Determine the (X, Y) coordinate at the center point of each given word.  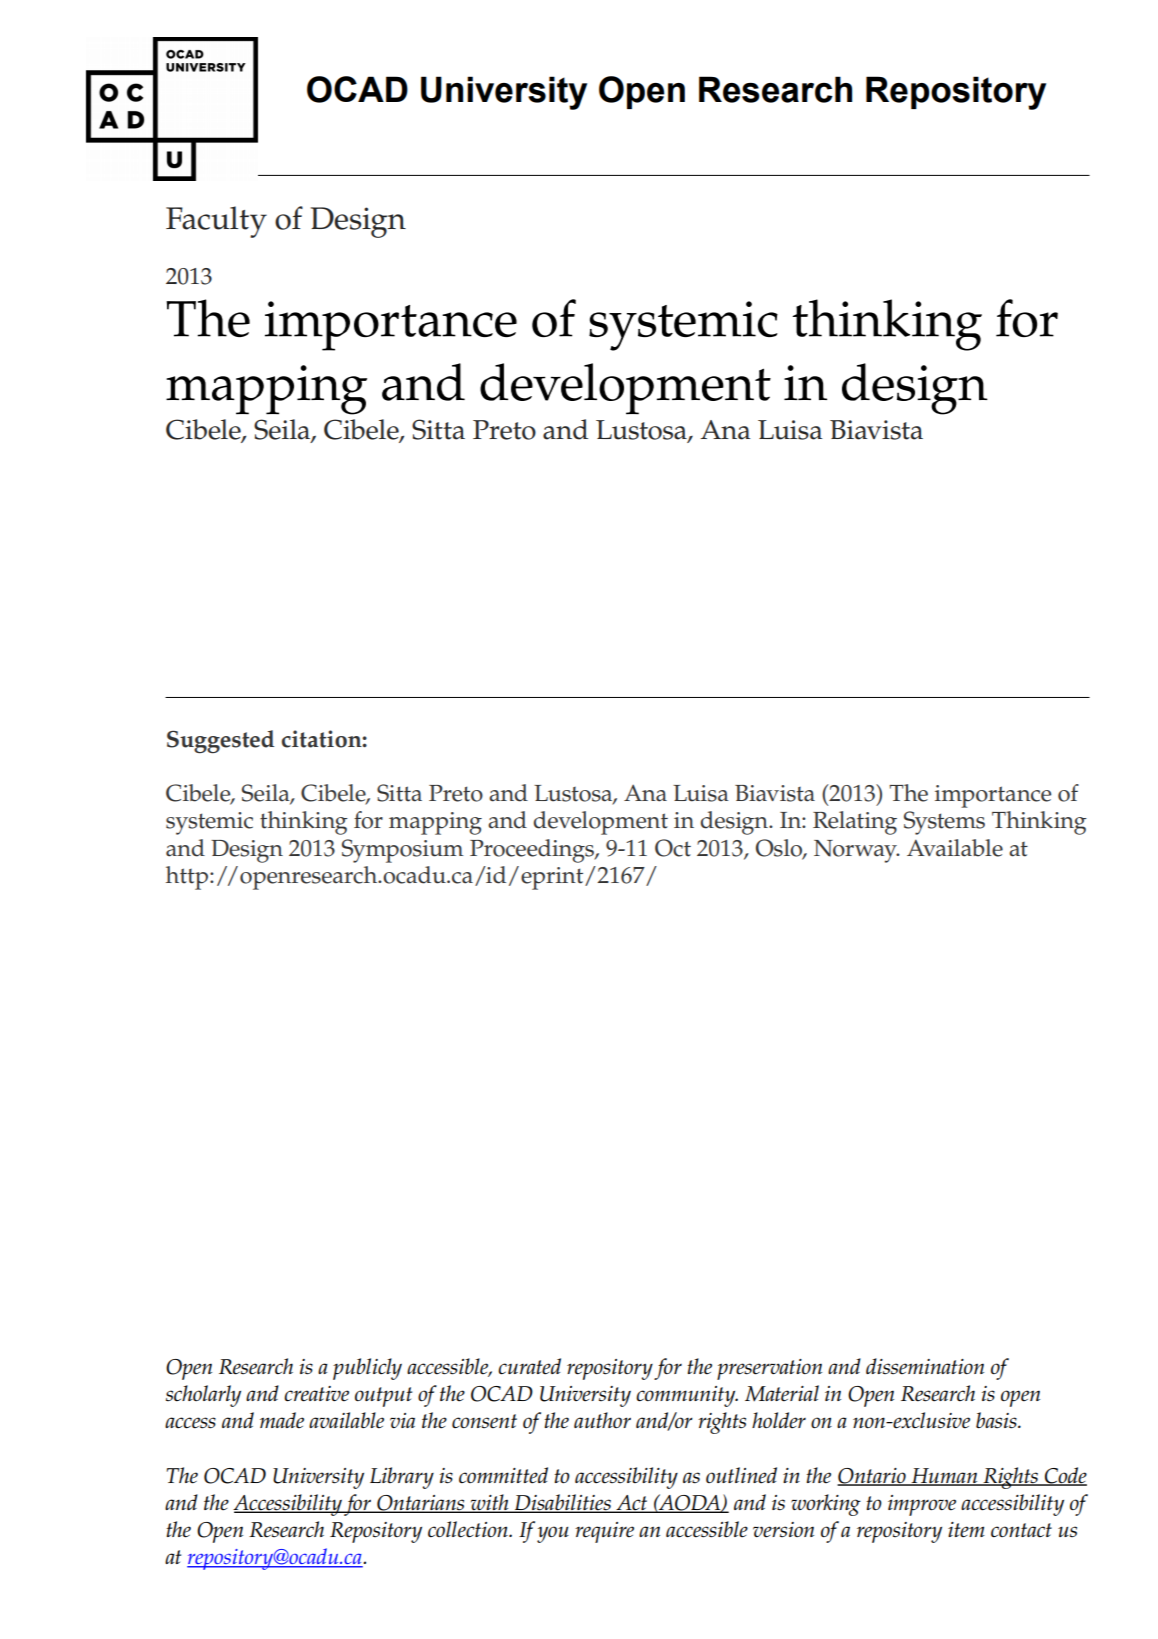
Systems (944, 823)
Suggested (220, 741)
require (604, 1532)
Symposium (402, 851)
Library (402, 1478)
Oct (673, 848)
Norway (856, 851)
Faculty (216, 222)
